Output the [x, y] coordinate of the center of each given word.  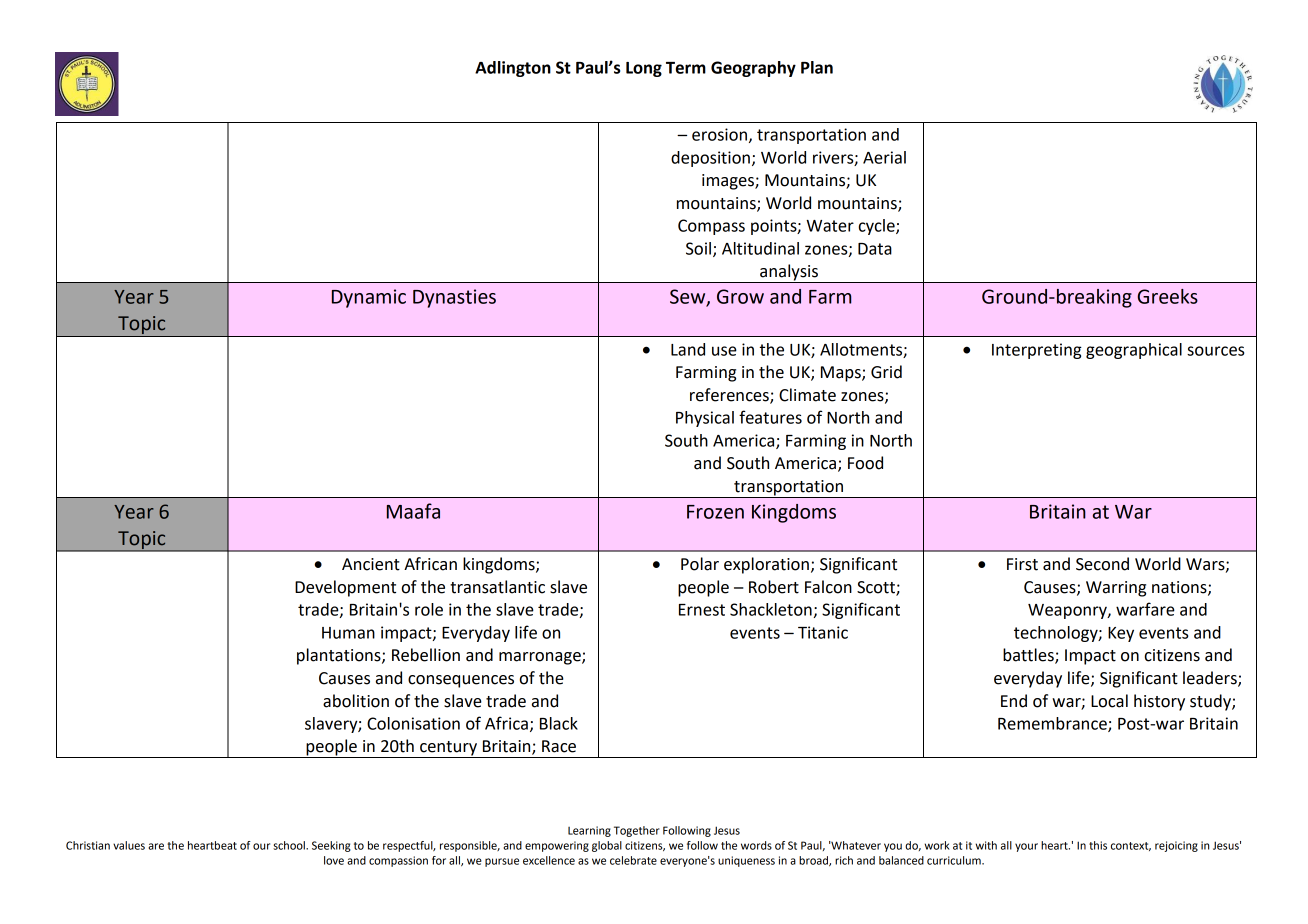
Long [644, 69]
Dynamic [369, 298]
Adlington [513, 69]
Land [688, 349]
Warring [1116, 589]
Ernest [702, 610]
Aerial [884, 157]
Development [345, 588]
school [290, 845]
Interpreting [1037, 351]
